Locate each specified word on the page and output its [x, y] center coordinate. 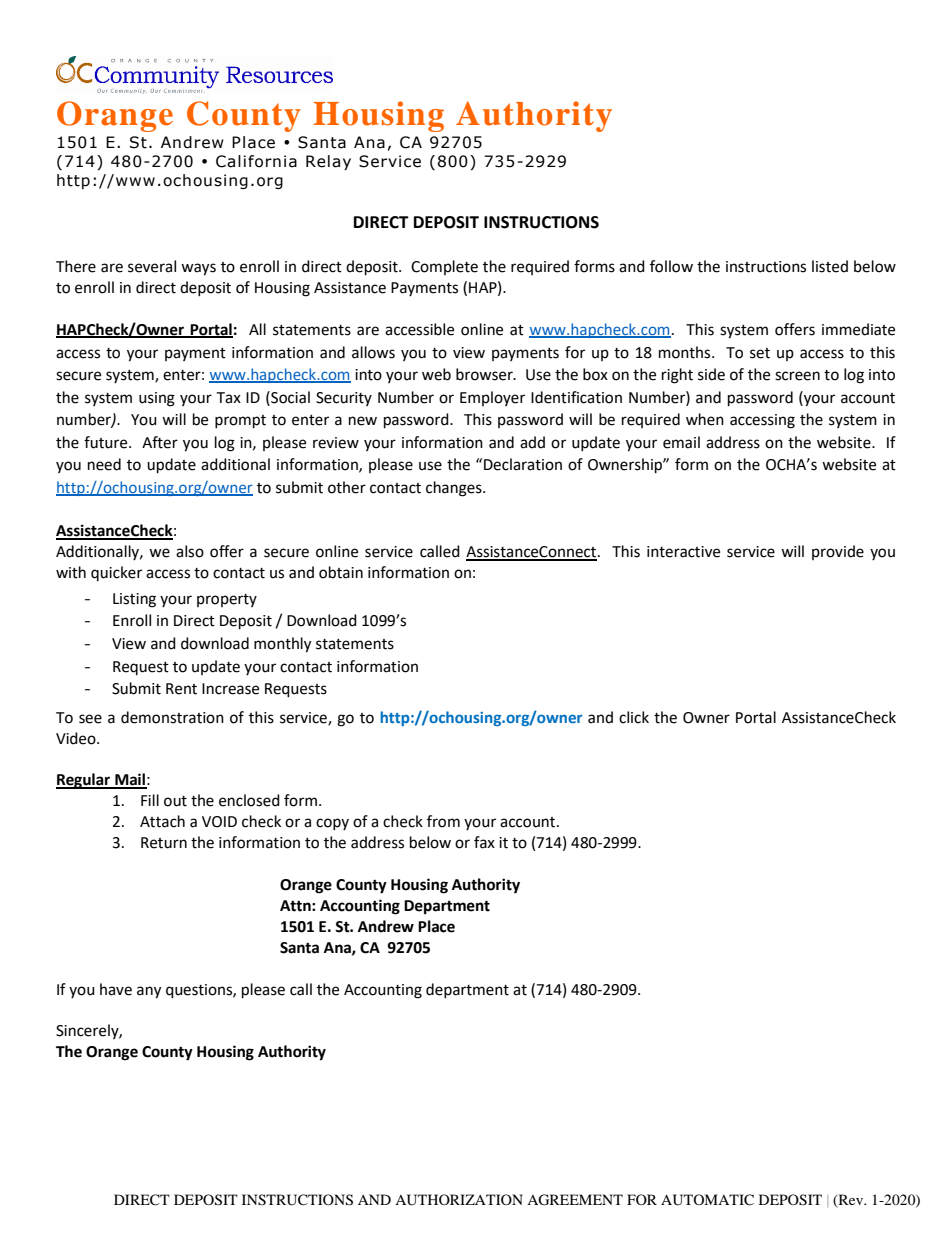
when [705, 419]
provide [838, 552]
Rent [181, 689]
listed [830, 266]
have [116, 989]
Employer [492, 398]
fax [484, 842]
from [443, 821]
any [149, 992]
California [256, 161]
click [634, 717]
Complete [444, 267]
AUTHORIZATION [459, 1200]
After [160, 442]
